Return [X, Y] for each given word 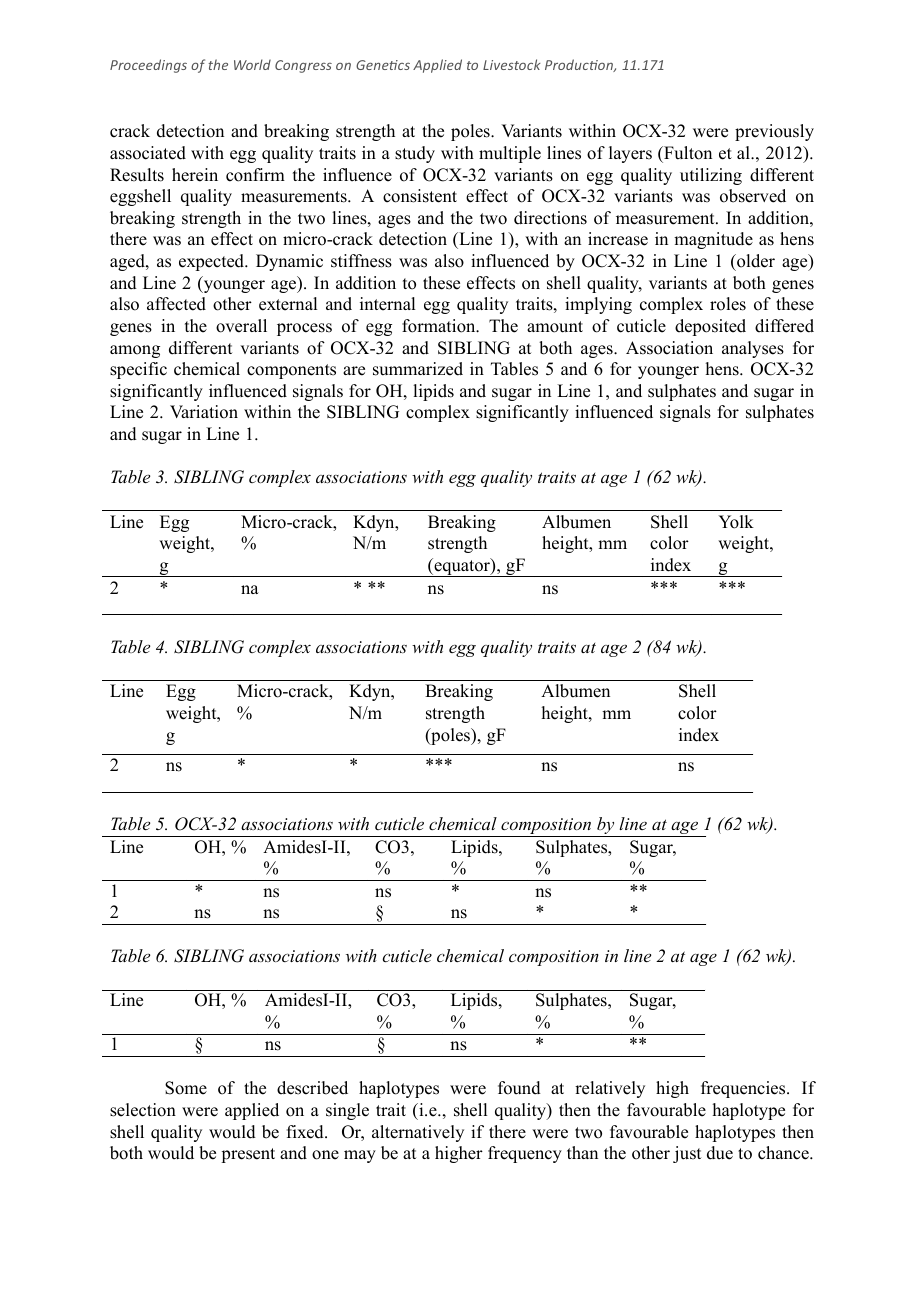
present [248, 1155]
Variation [204, 412]
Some [186, 1088]
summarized [418, 369]
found [519, 1088]
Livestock [511, 64]
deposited [710, 327]
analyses [753, 349]
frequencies [744, 1089]
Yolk [736, 522]
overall [241, 326]
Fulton [687, 153]
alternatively [418, 1133]
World [252, 64]
